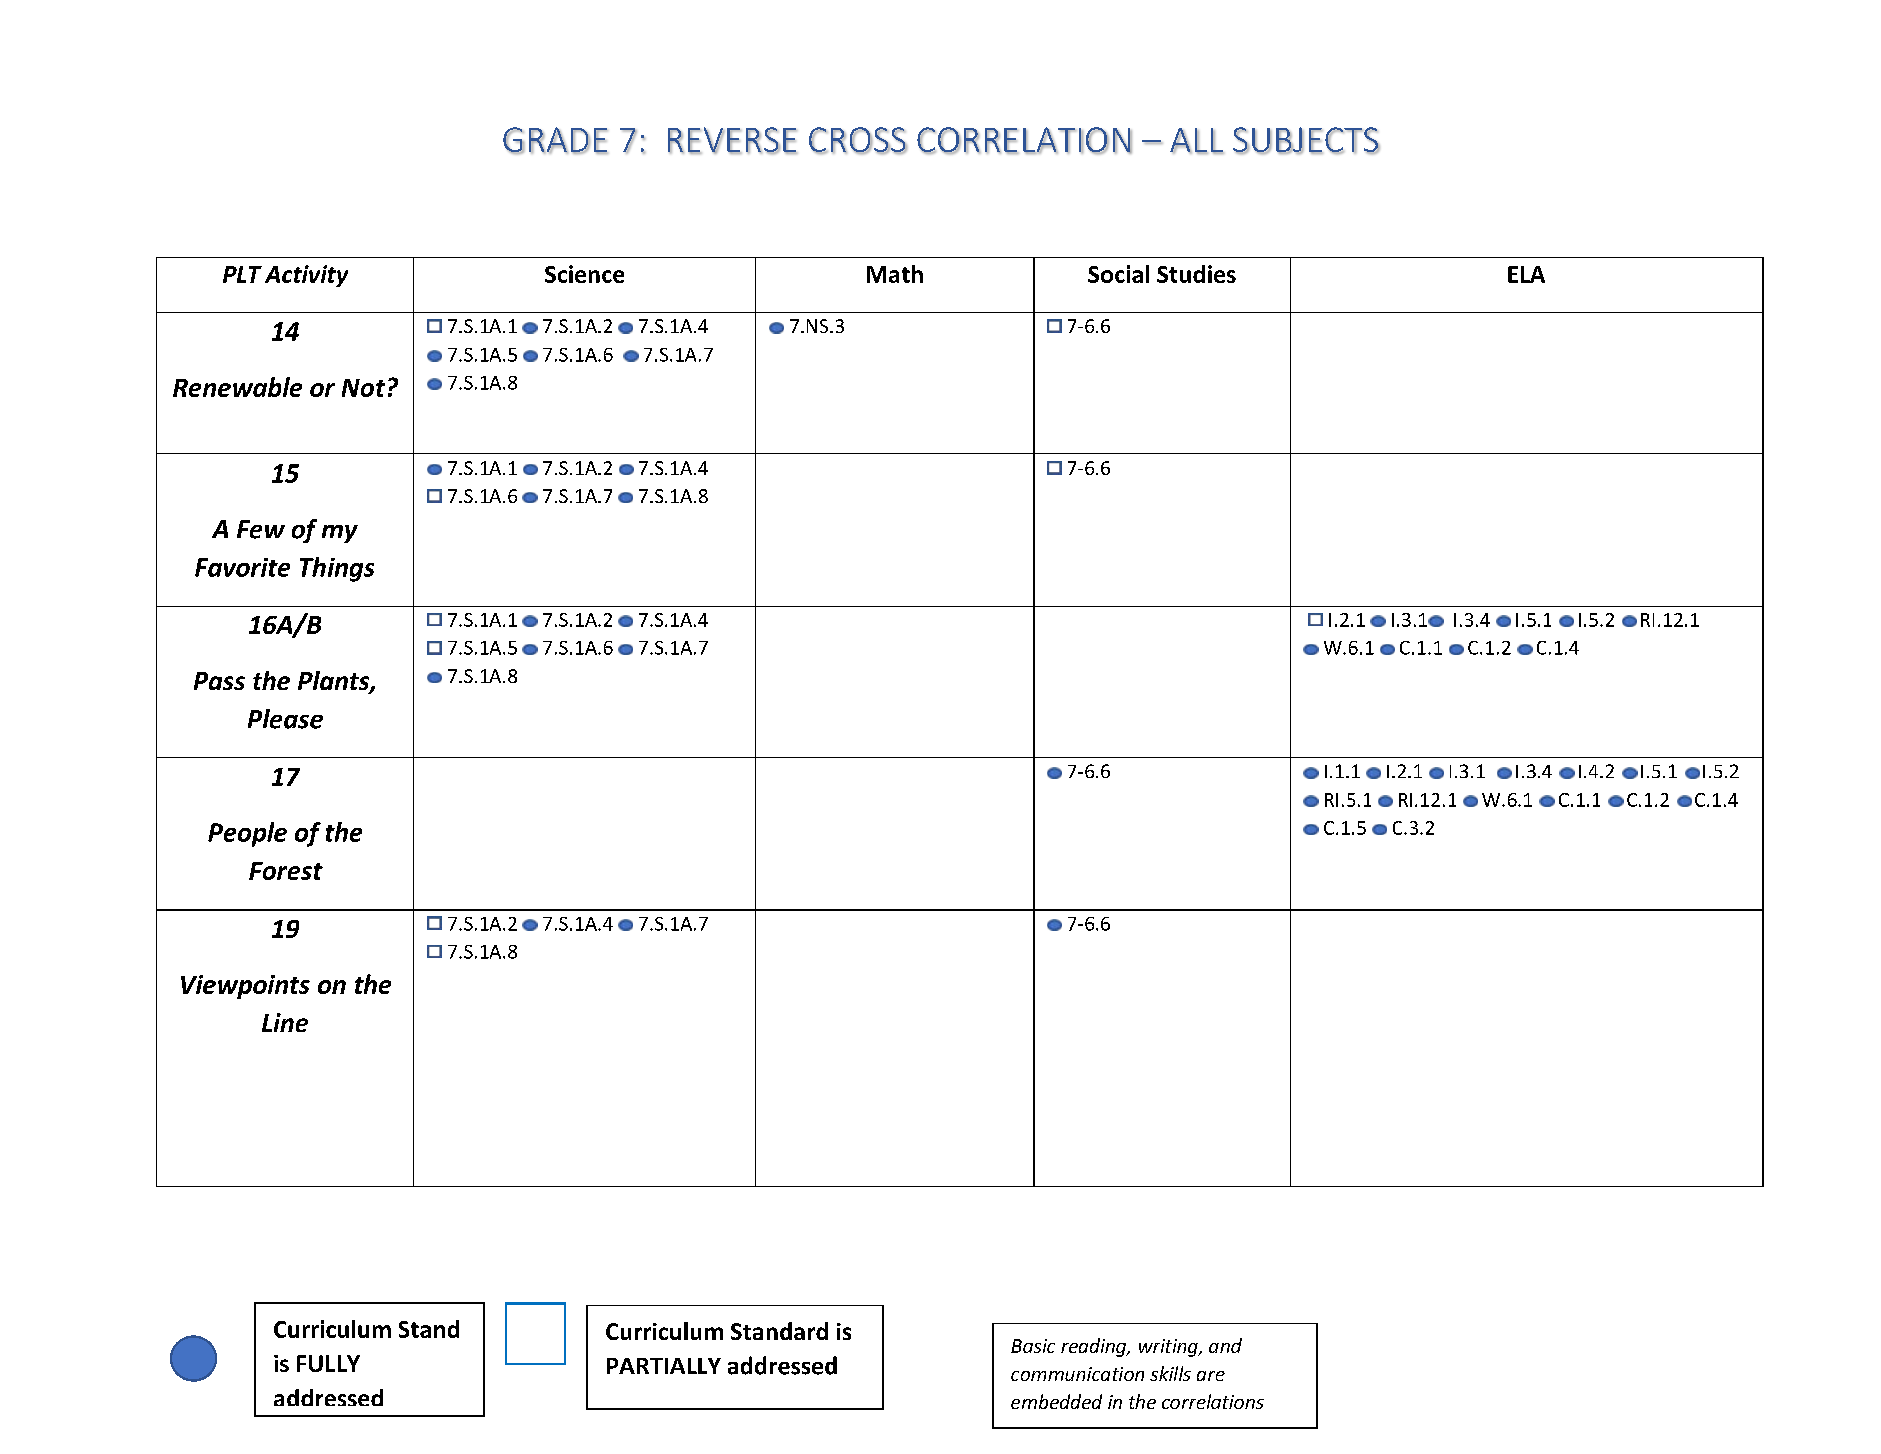  What do you see at coordinates (1118, 274) in the image?
I see `Social` at bounding box center [1118, 274].
